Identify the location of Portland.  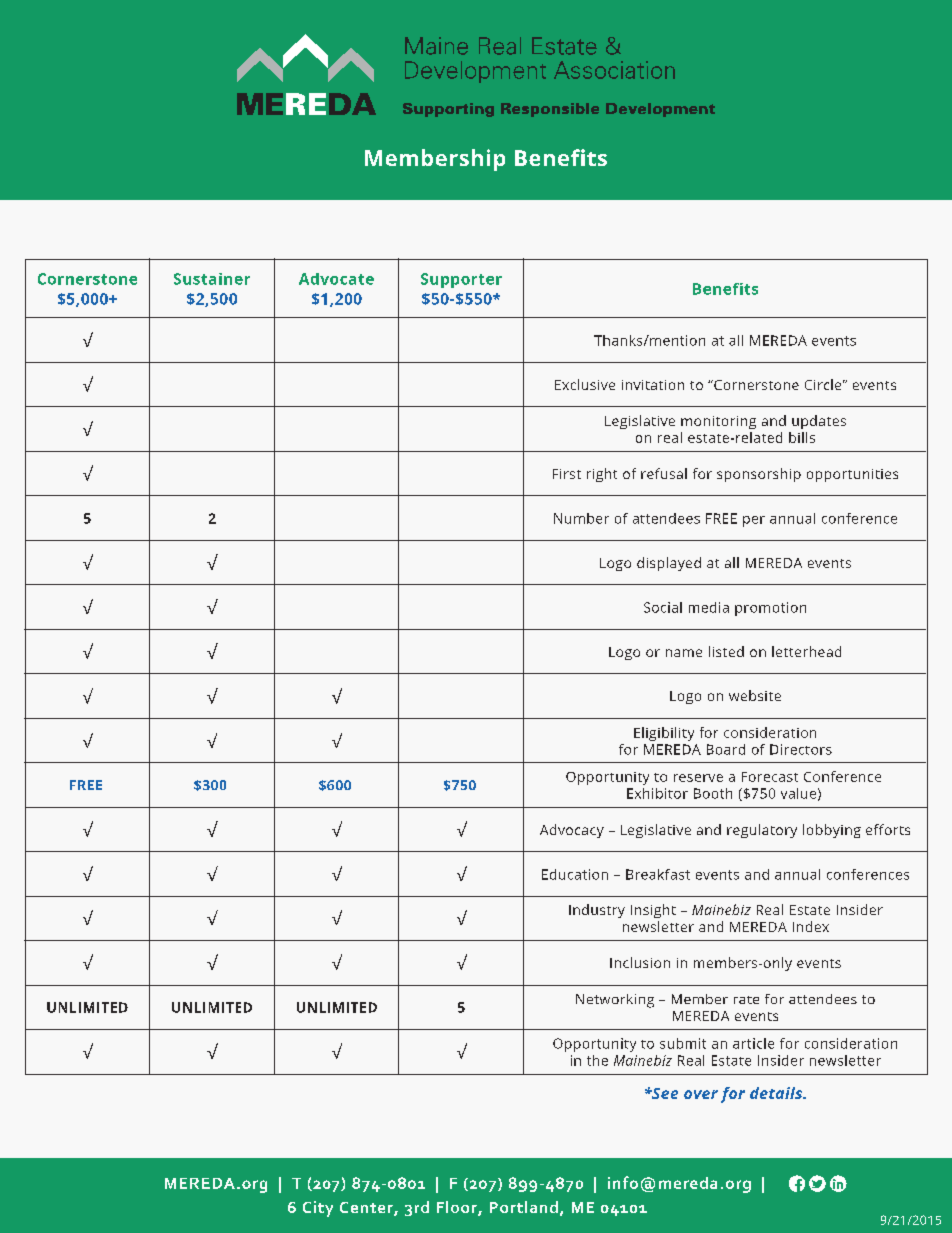
(524, 1207).
